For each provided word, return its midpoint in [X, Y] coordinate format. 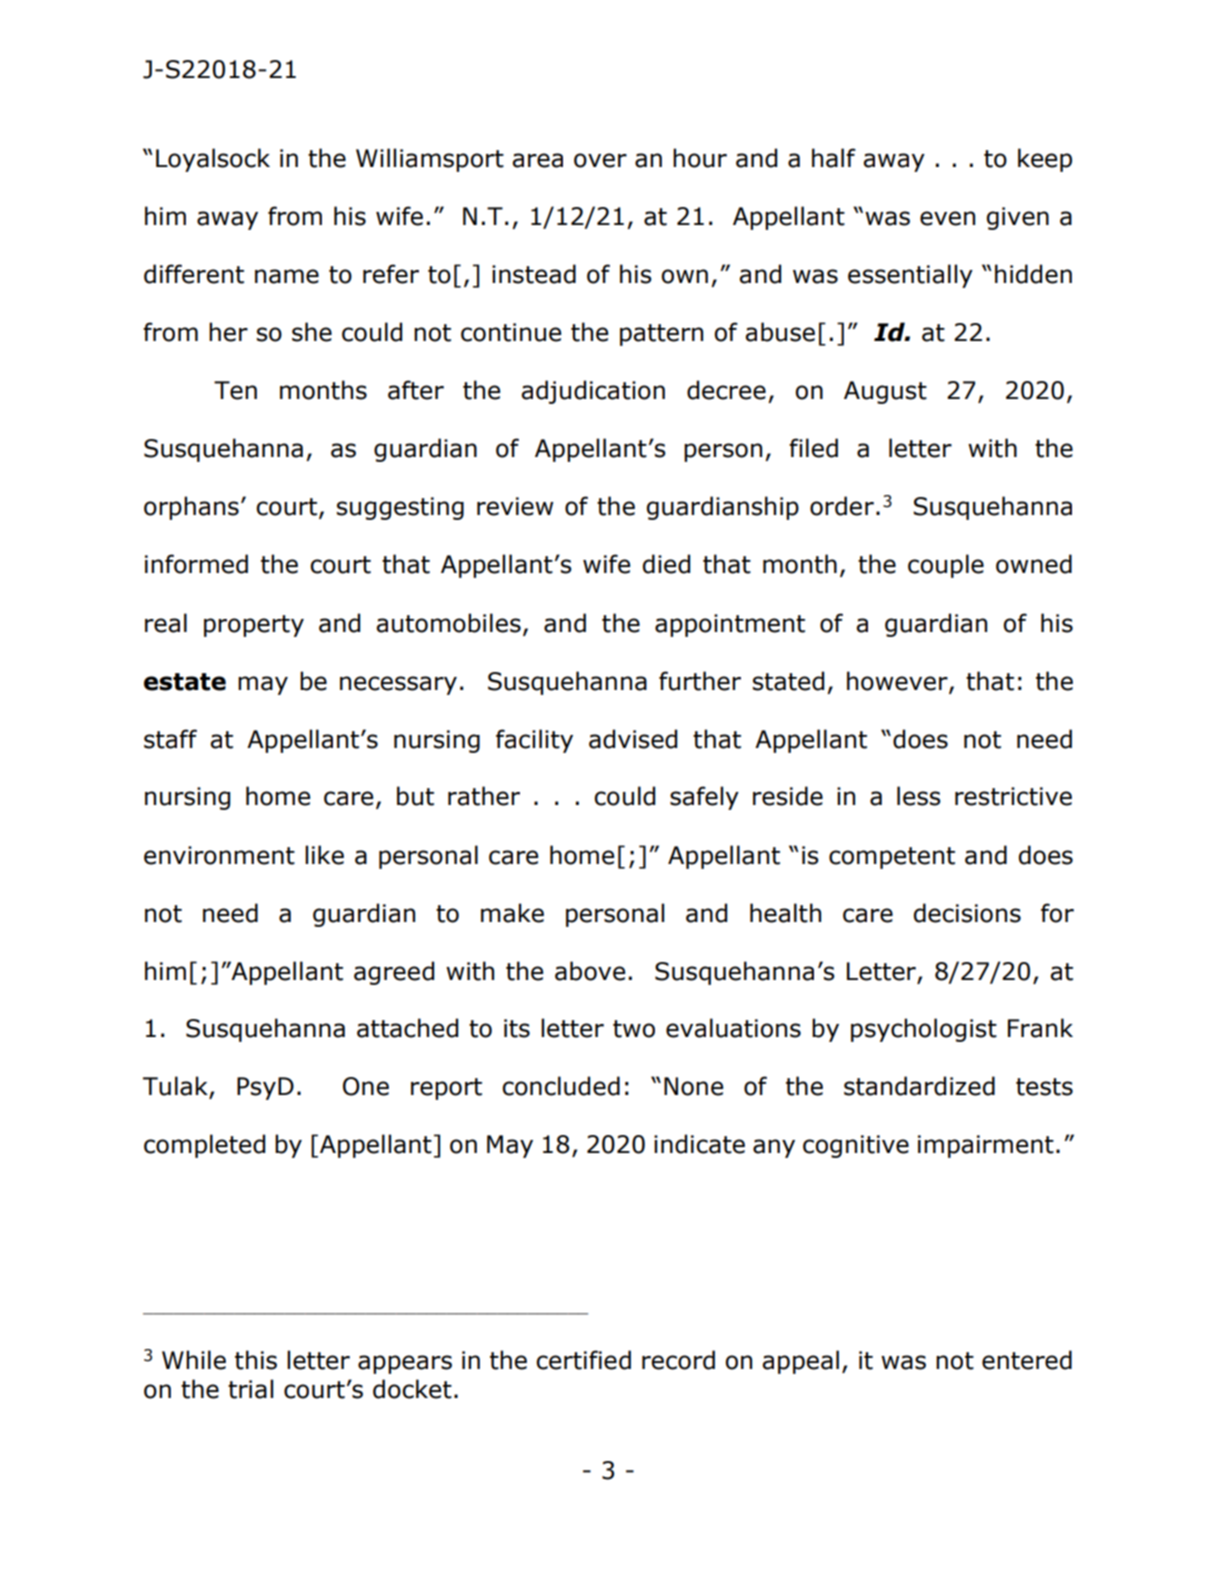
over [600, 160]
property [254, 626]
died [666, 564]
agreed [394, 973]
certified [583, 1360]
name [287, 276]
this [256, 1360]
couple [946, 566]
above [590, 971]
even [947, 218]
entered [1027, 1360]
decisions [967, 913]
